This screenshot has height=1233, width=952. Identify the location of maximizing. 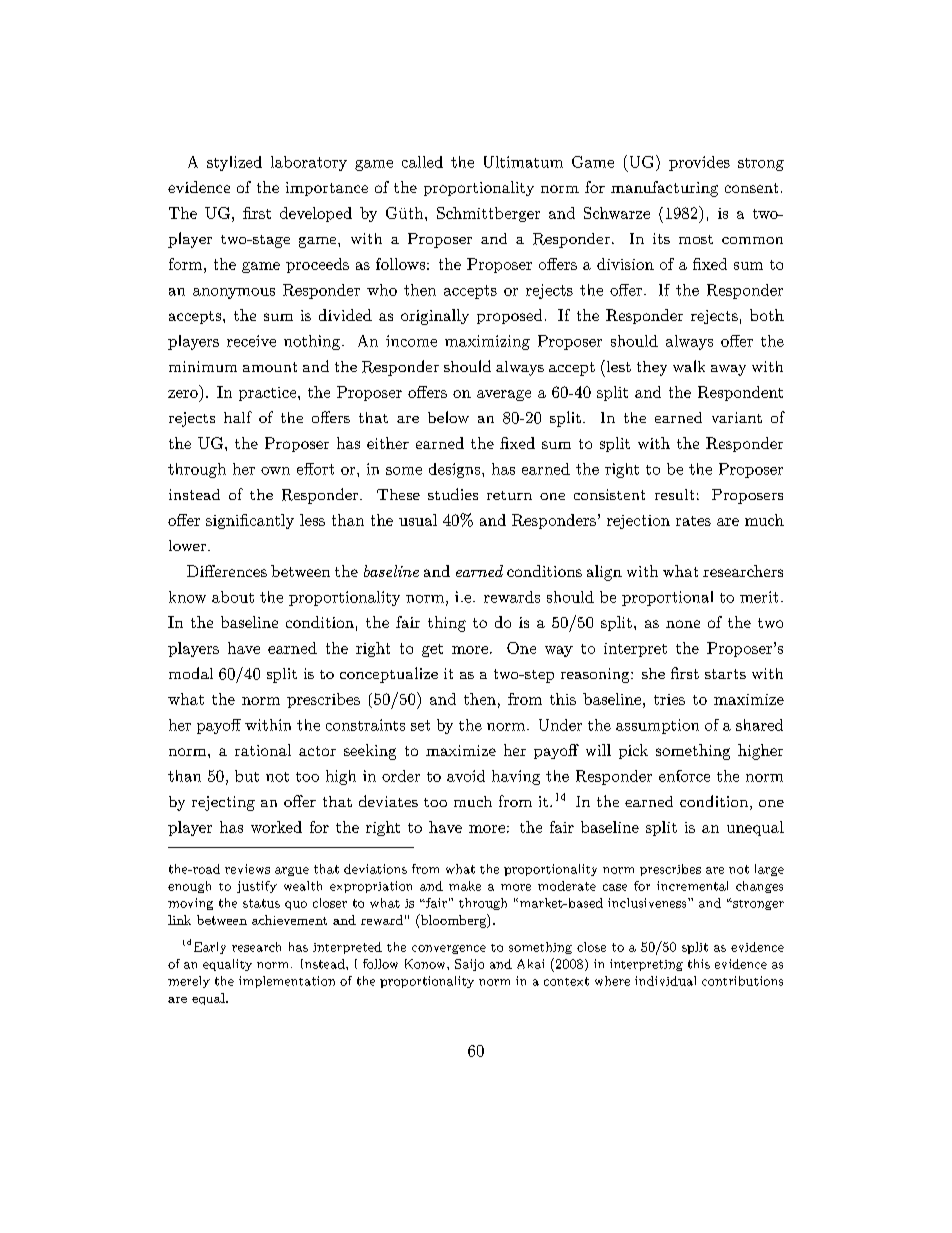
(487, 342).
